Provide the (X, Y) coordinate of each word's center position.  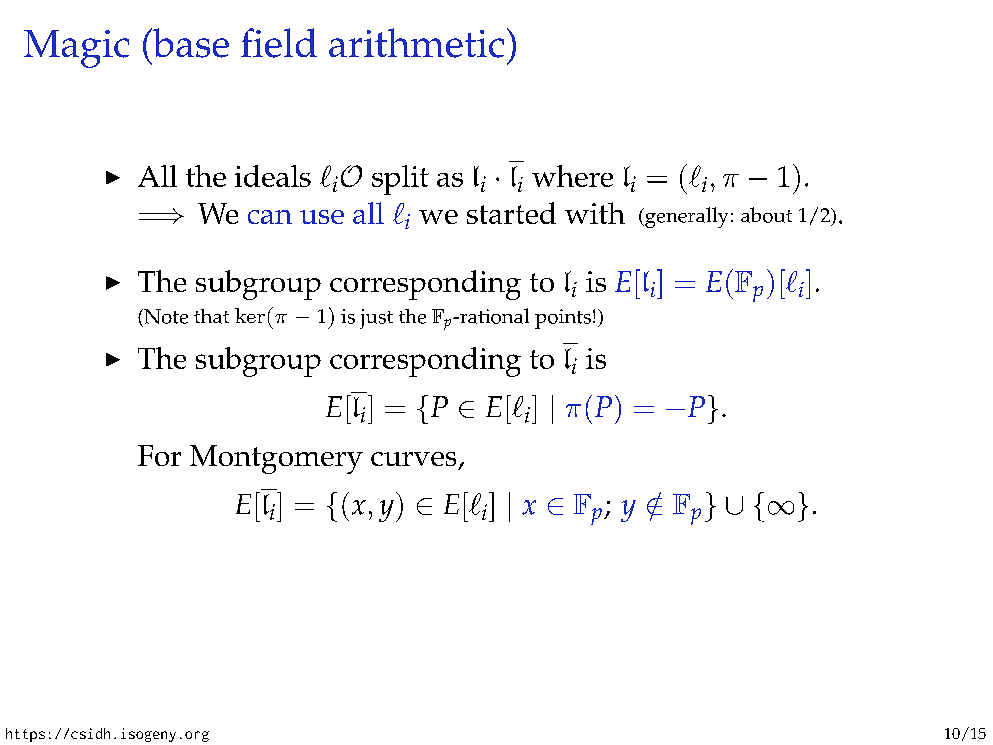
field (279, 43)
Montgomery (276, 459)
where (572, 176)
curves (413, 459)
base (190, 43)
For (159, 455)
